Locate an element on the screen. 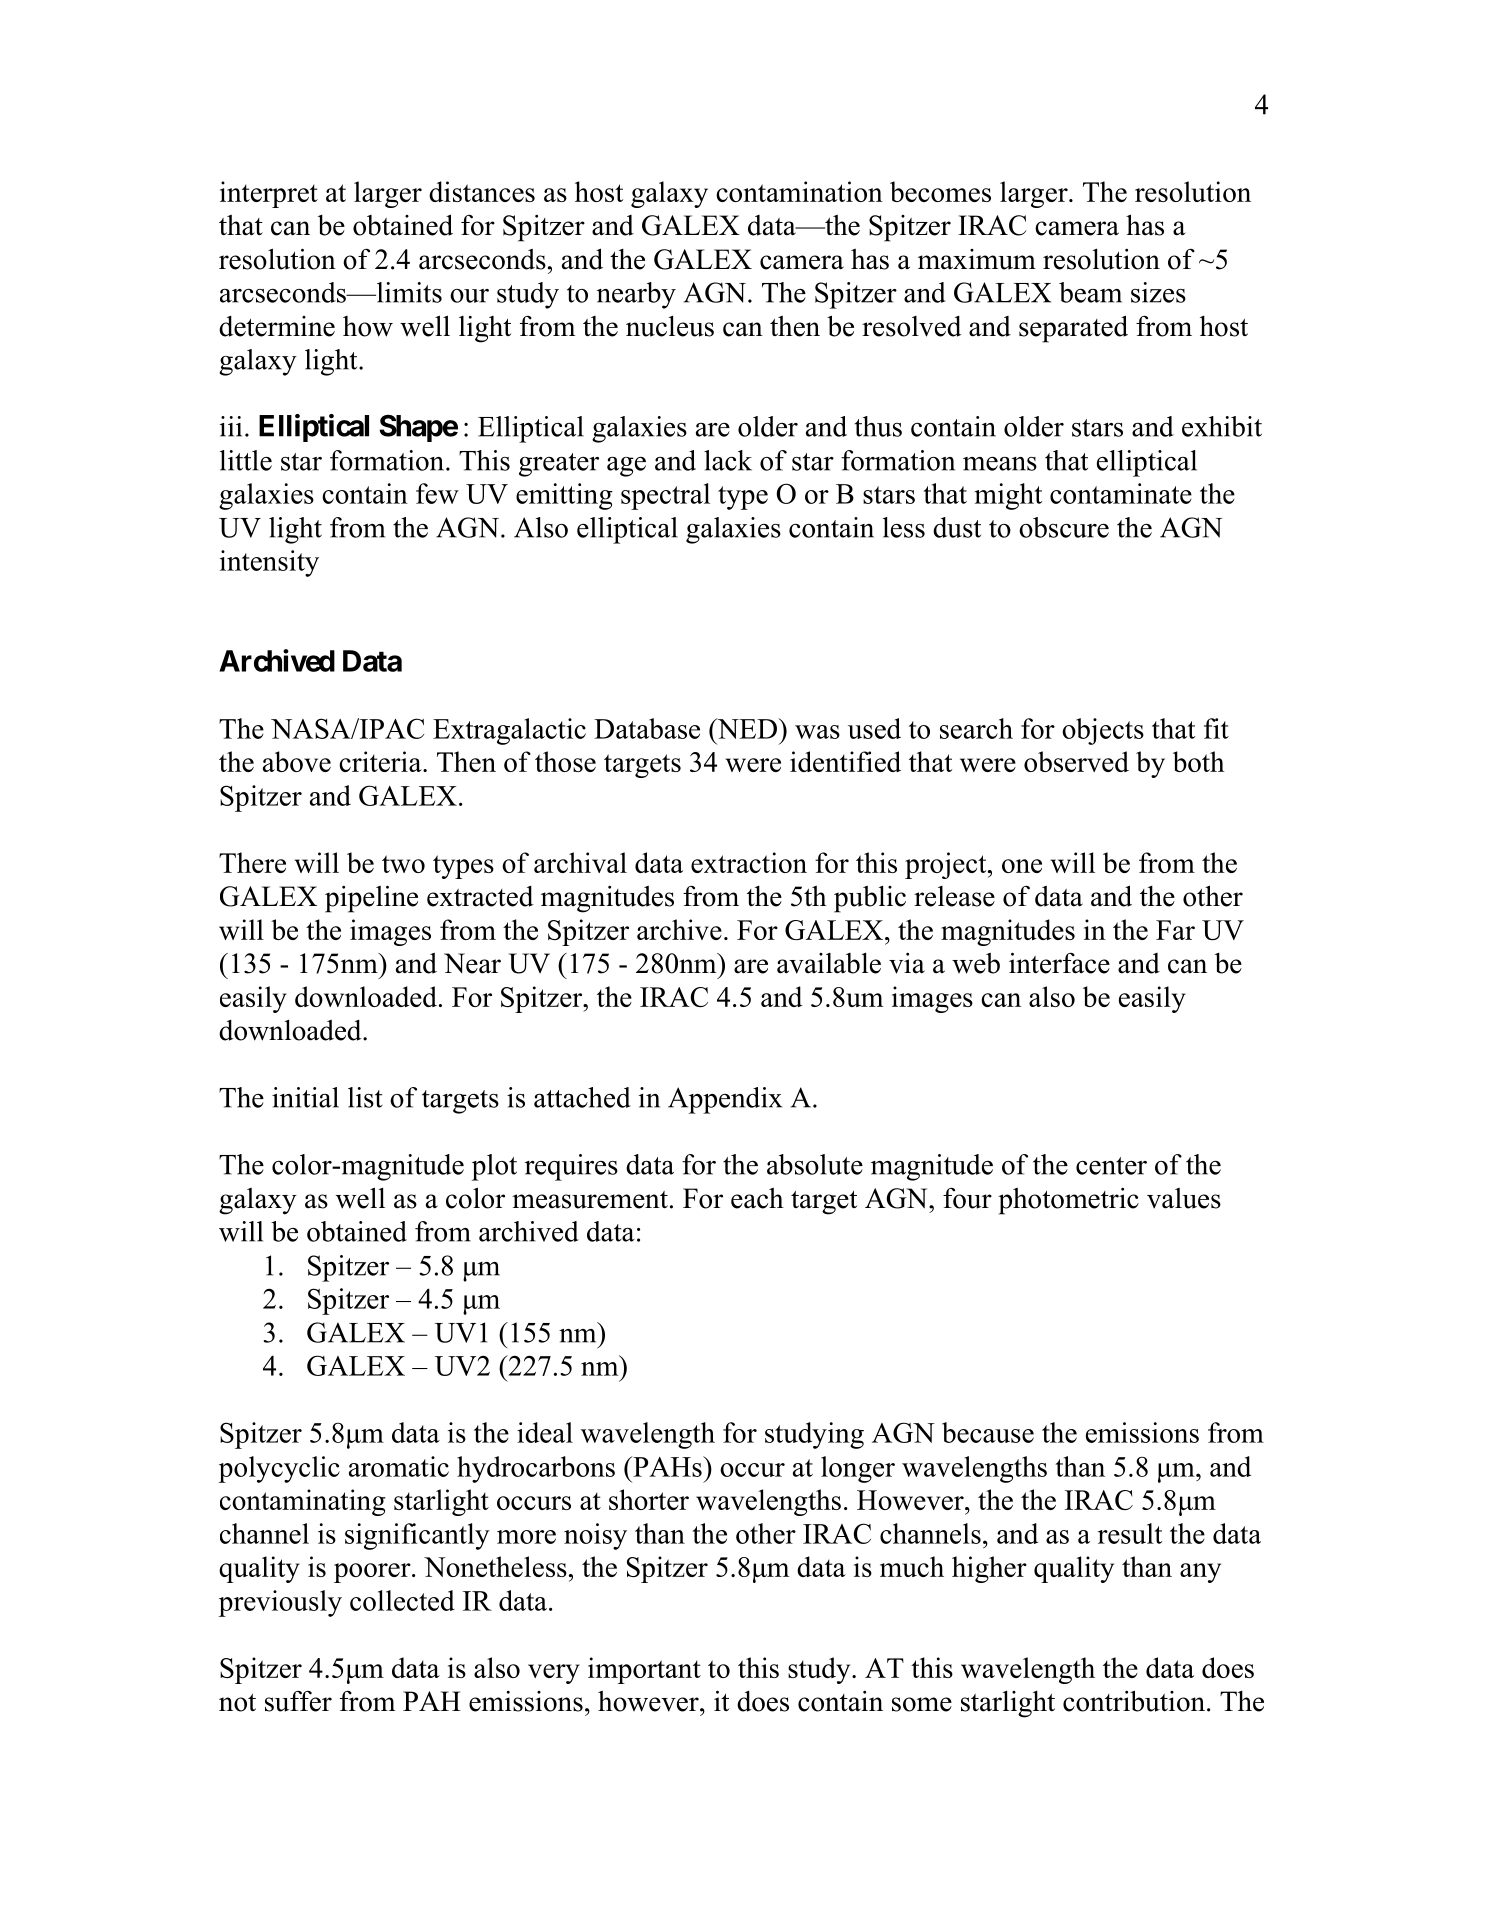 The image size is (1488, 1925). aromatic is located at coordinates (399, 1466).
